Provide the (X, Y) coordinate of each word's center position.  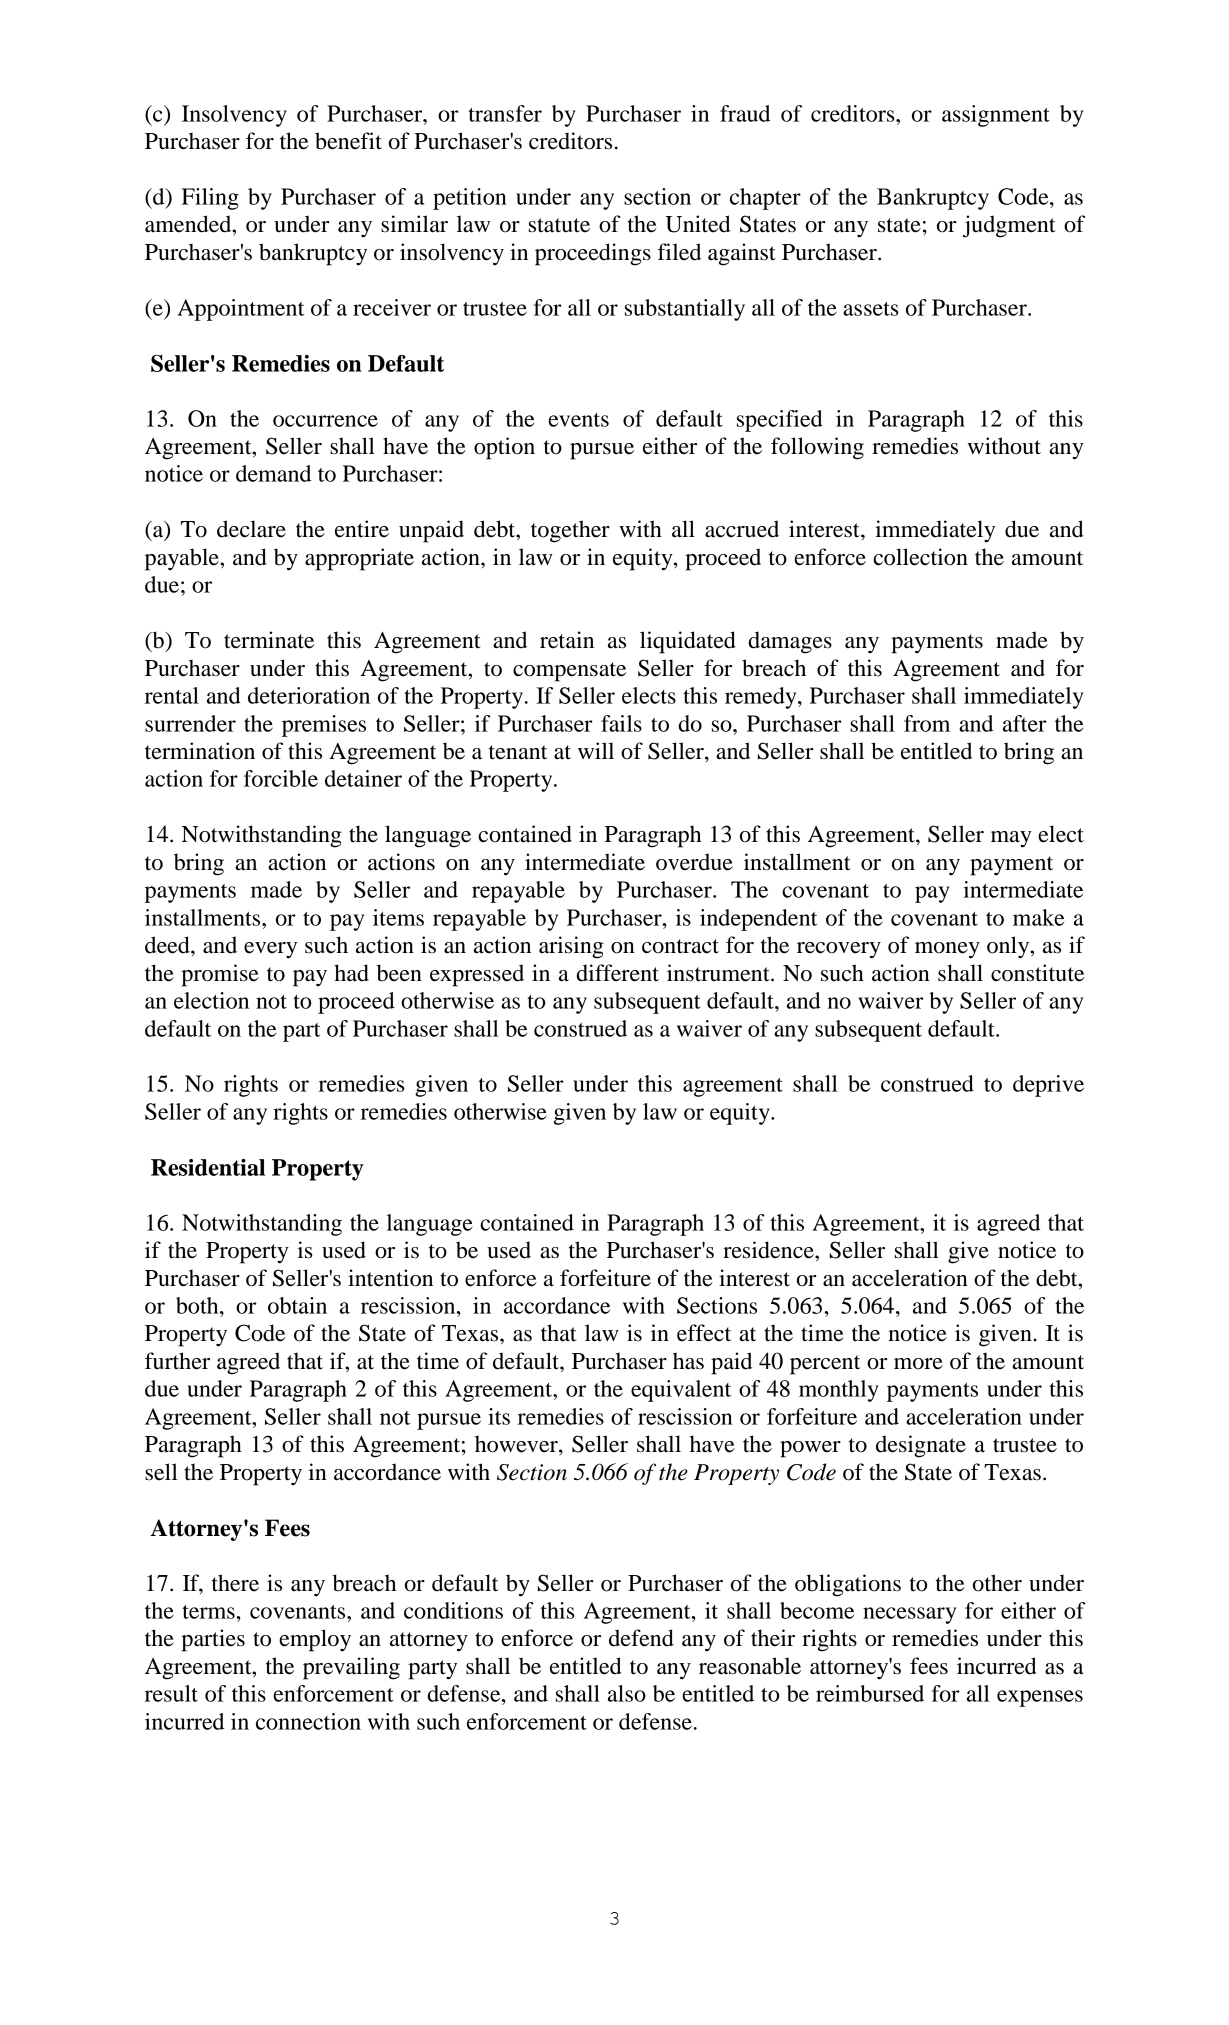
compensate (569, 672)
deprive (1048, 1086)
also (627, 1693)
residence (769, 1250)
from (927, 723)
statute (559, 225)
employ (315, 1640)
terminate (269, 640)
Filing (210, 199)
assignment (996, 116)
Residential (208, 1167)
